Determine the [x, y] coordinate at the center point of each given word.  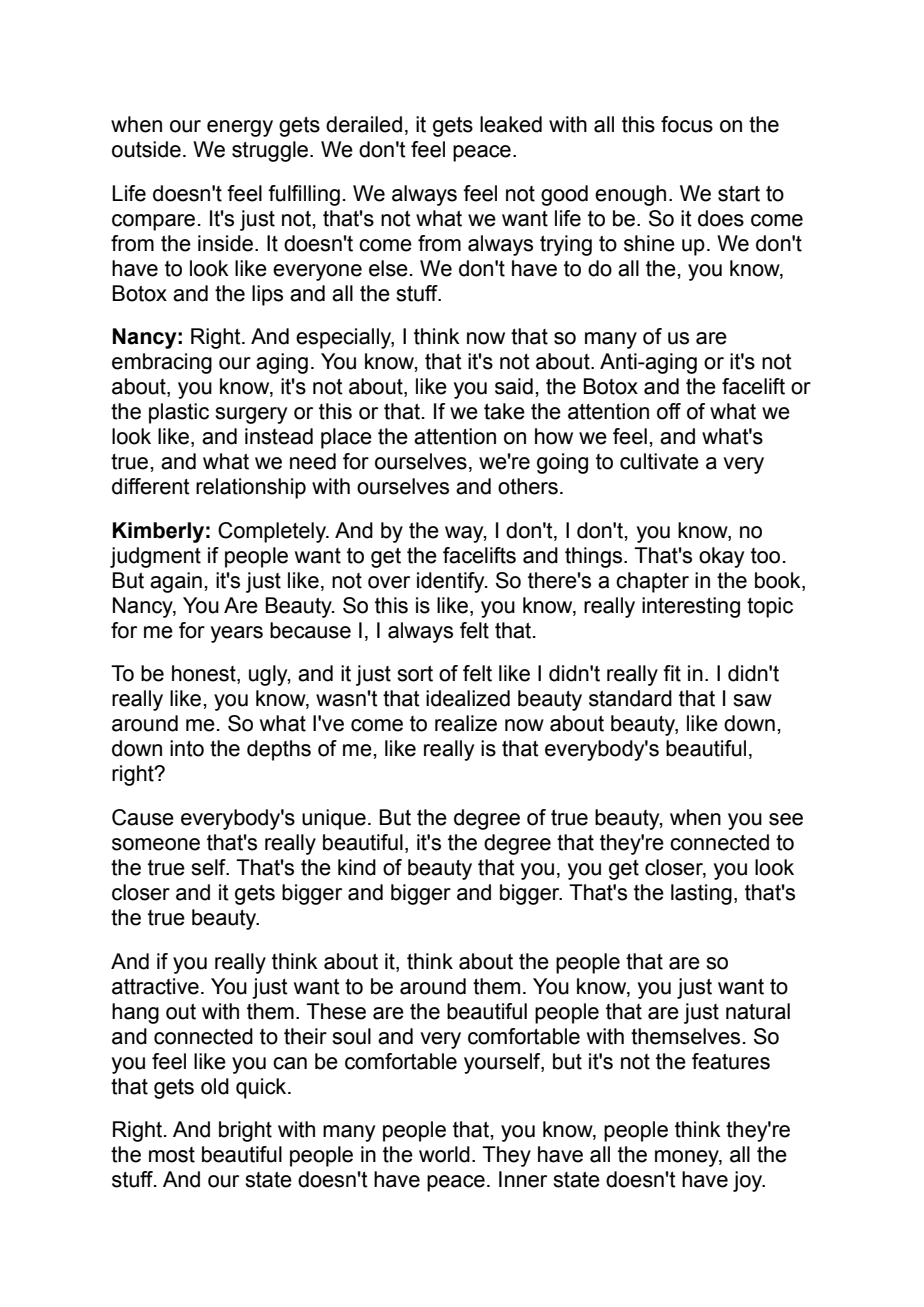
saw [752, 700]
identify [452, 582]
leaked [511, 124]
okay [721, 557]
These [336, 1011]
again [176, 582]
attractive [155, 986]
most [172, 1155]
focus [687, 124]
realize [466, 723]
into [187, 748]
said [514, 386]
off [669, 411]
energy [240, 128]
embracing [162, 363]
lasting [701, 894]
